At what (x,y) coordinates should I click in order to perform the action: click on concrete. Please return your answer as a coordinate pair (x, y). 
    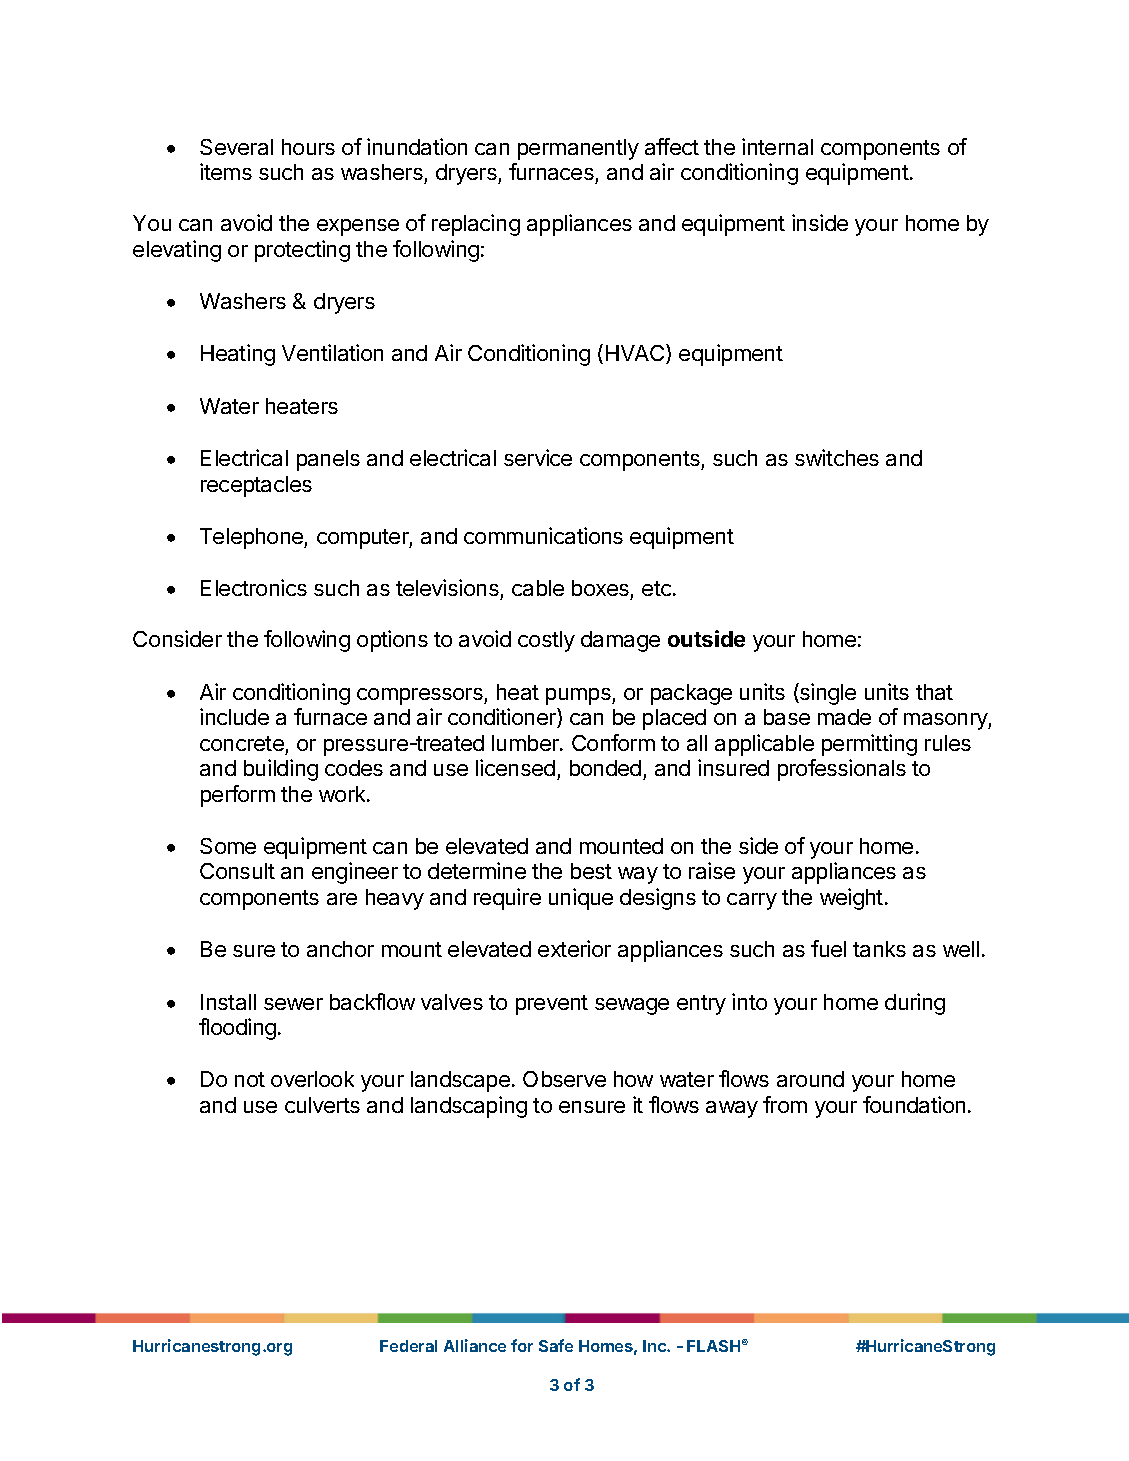
    Looking at the image, I should click on (242, 743).
